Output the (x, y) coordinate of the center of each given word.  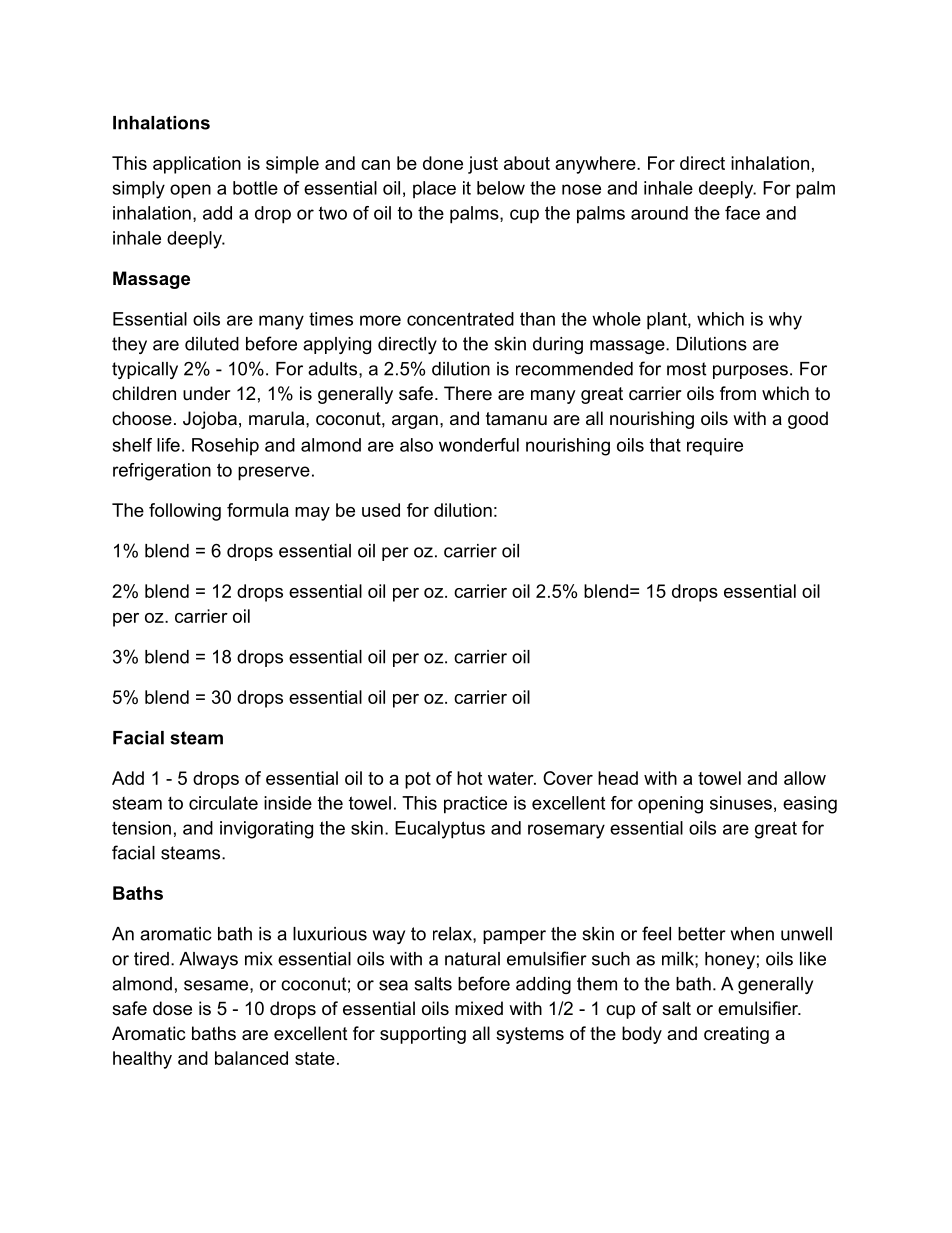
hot (469, 778)
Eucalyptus (440, 830)
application (197, 165)
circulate (223, 803)
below (501, 188)
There (468, 393)
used (381, 510)
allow (805, 778)
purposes (750, 372)
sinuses (741, 803)
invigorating (266, 830)
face (742, 213)
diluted (212, 344)
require (715, 447)
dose (172, 1008)
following (185, 512)
